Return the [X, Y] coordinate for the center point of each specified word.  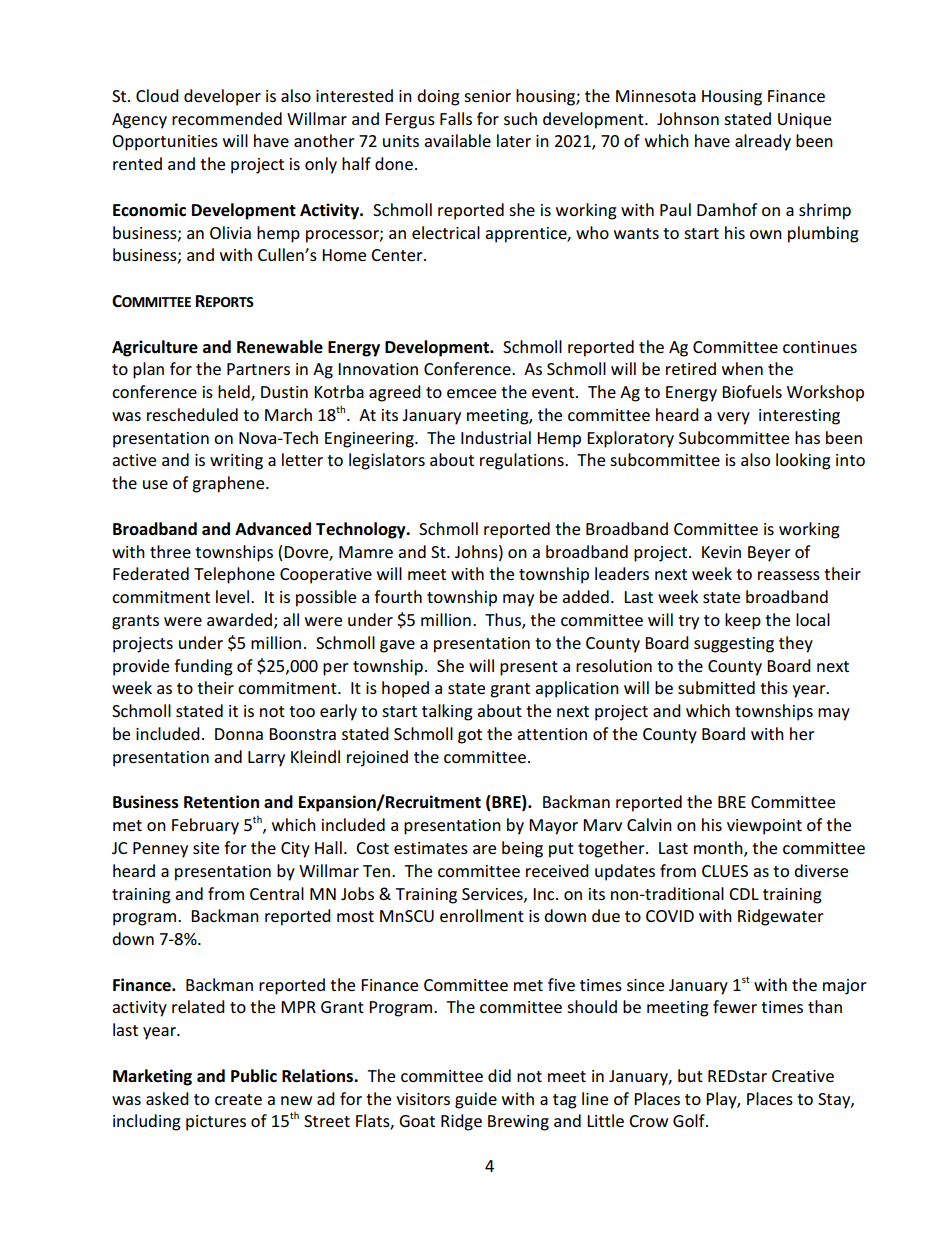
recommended [227, 118]
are [484, 849]
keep [743, 621]
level [234, 596]
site [206, 848]
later [514, 140]
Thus [504, 621]
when [742, 368]
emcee [471, 393]
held [235, 393]
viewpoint [764, 827]
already [763, 142]
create [238, 1099]
